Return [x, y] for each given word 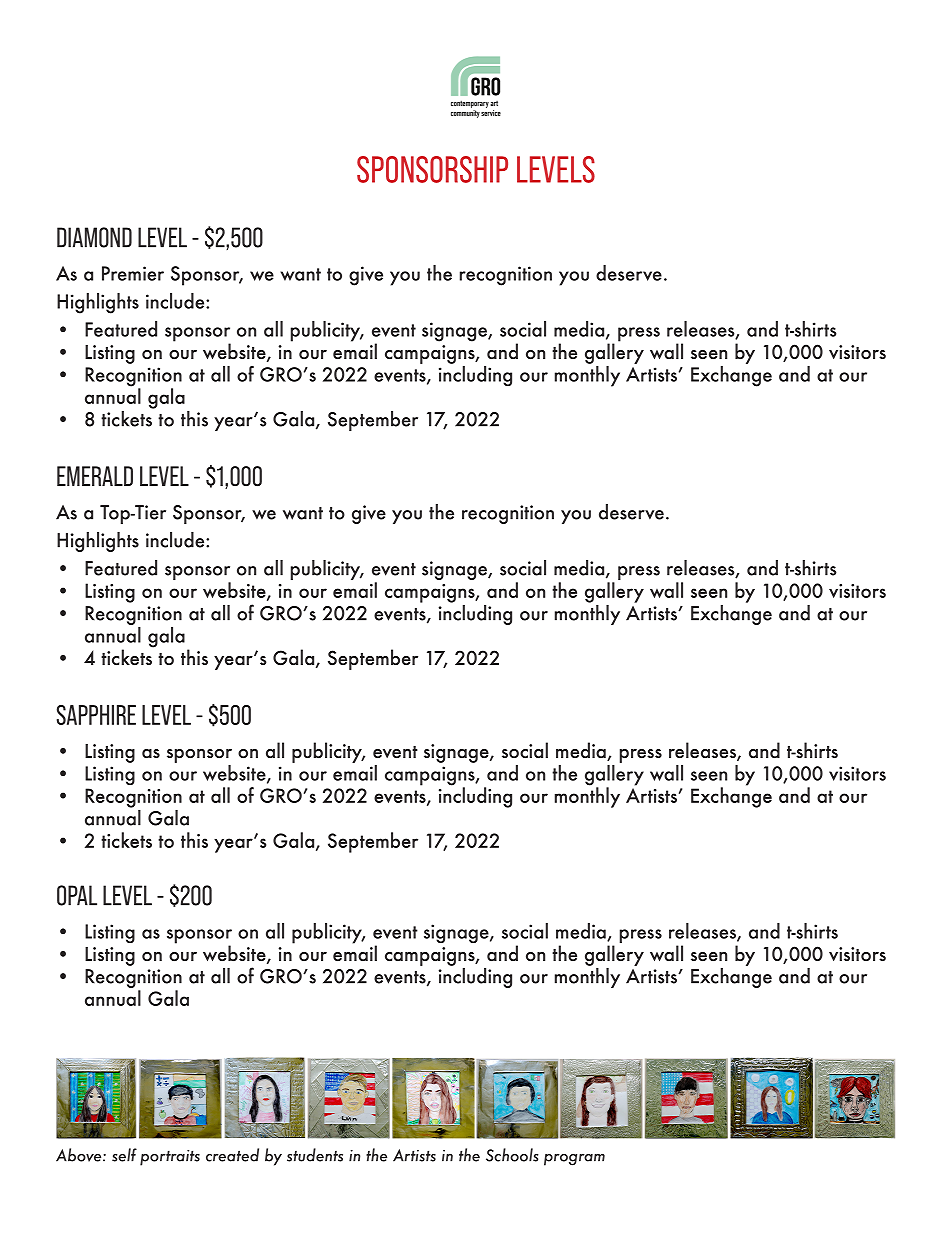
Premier [133, 273]
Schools [512, 1155]
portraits [170, 1158]
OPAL [77, 895]
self [124, 1155]
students [315, 1155]
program [574, 1160]
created [232, 1155]
